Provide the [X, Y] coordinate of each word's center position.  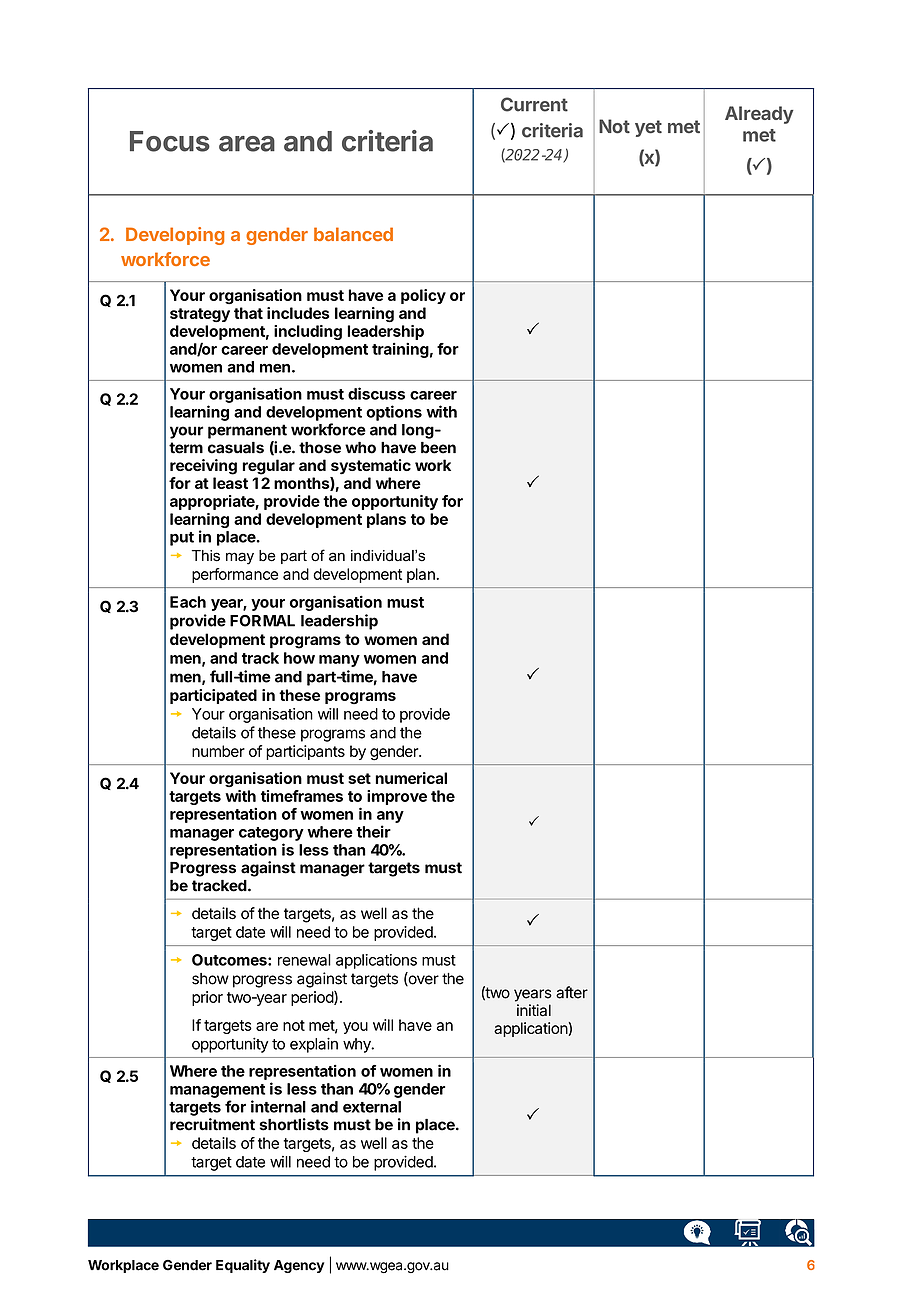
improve [397, 797]
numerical [411, 778]
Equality [243, 1266]
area [247, 144]
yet [648, 128]
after [572, 992]
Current [534, 104]
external [372, 1107]
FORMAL [262, 621]
